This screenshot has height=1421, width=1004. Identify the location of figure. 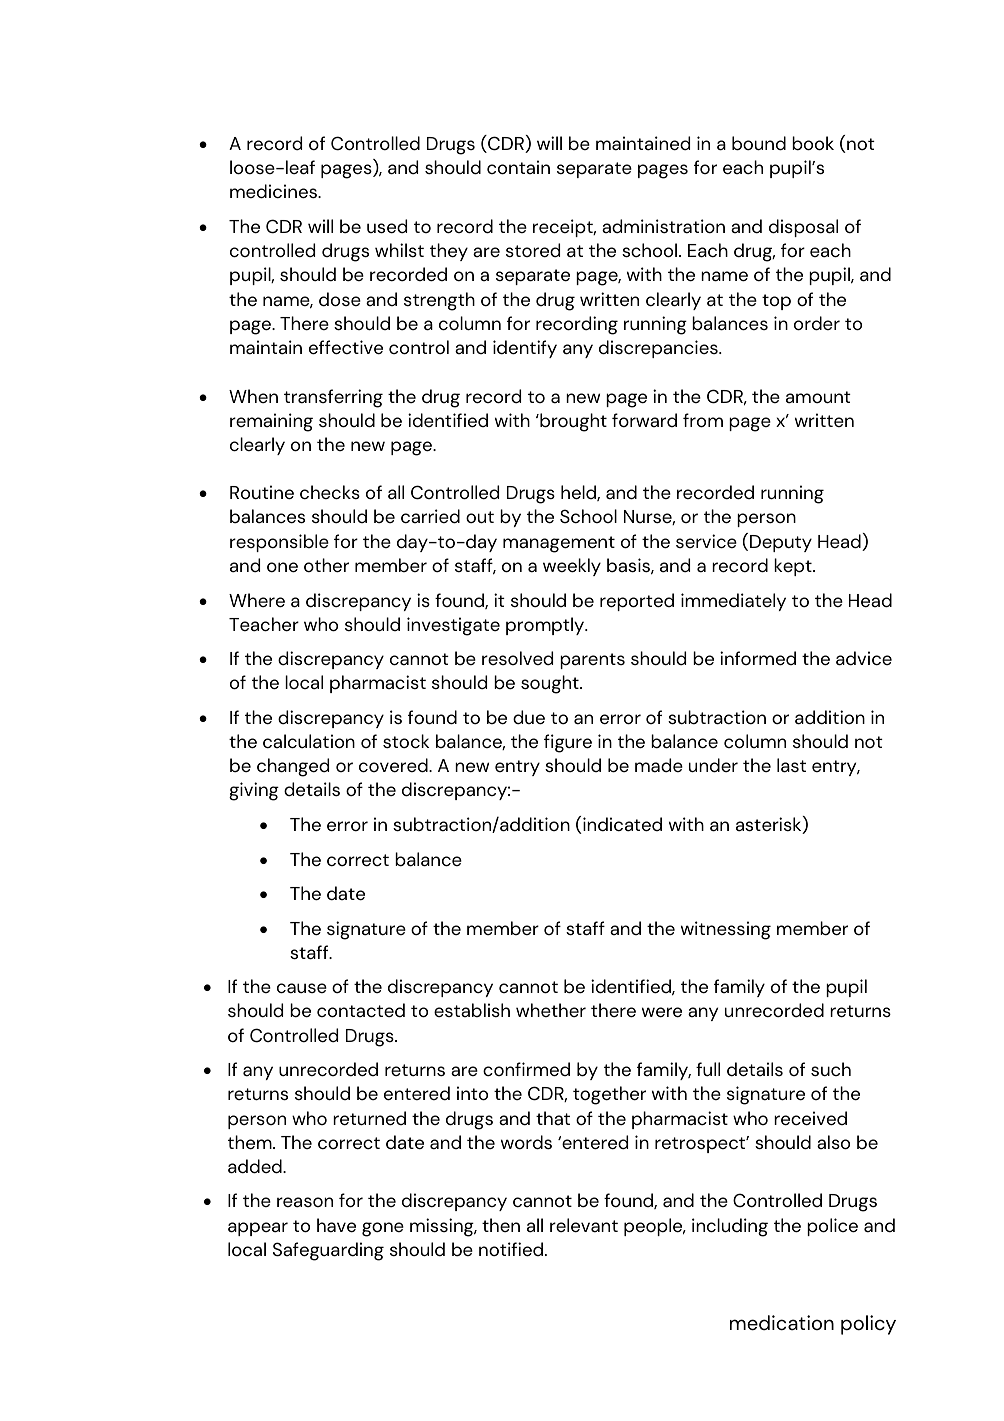
(568, 743).
